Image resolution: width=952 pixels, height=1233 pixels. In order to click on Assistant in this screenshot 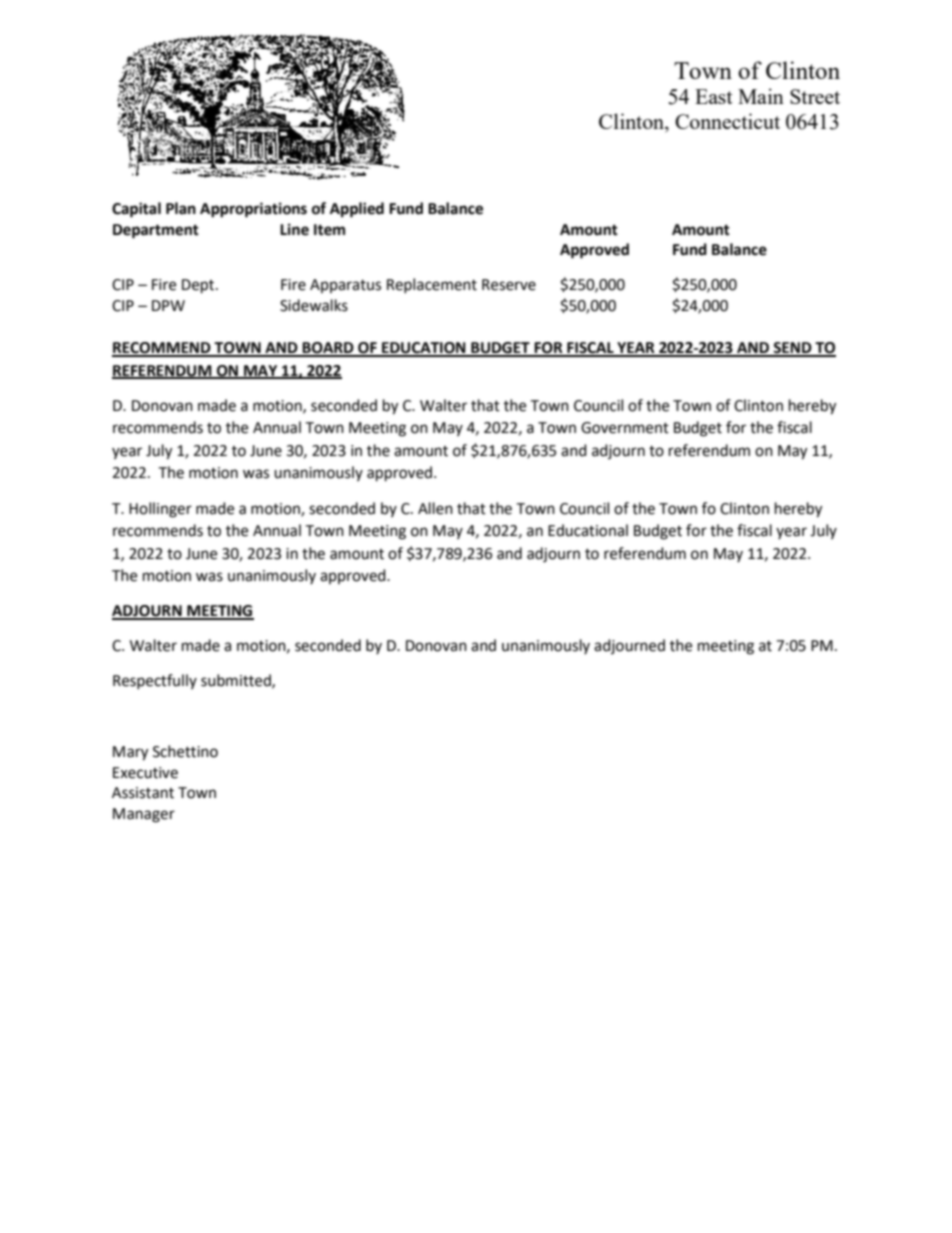, I will do `click(143, 793)`.
